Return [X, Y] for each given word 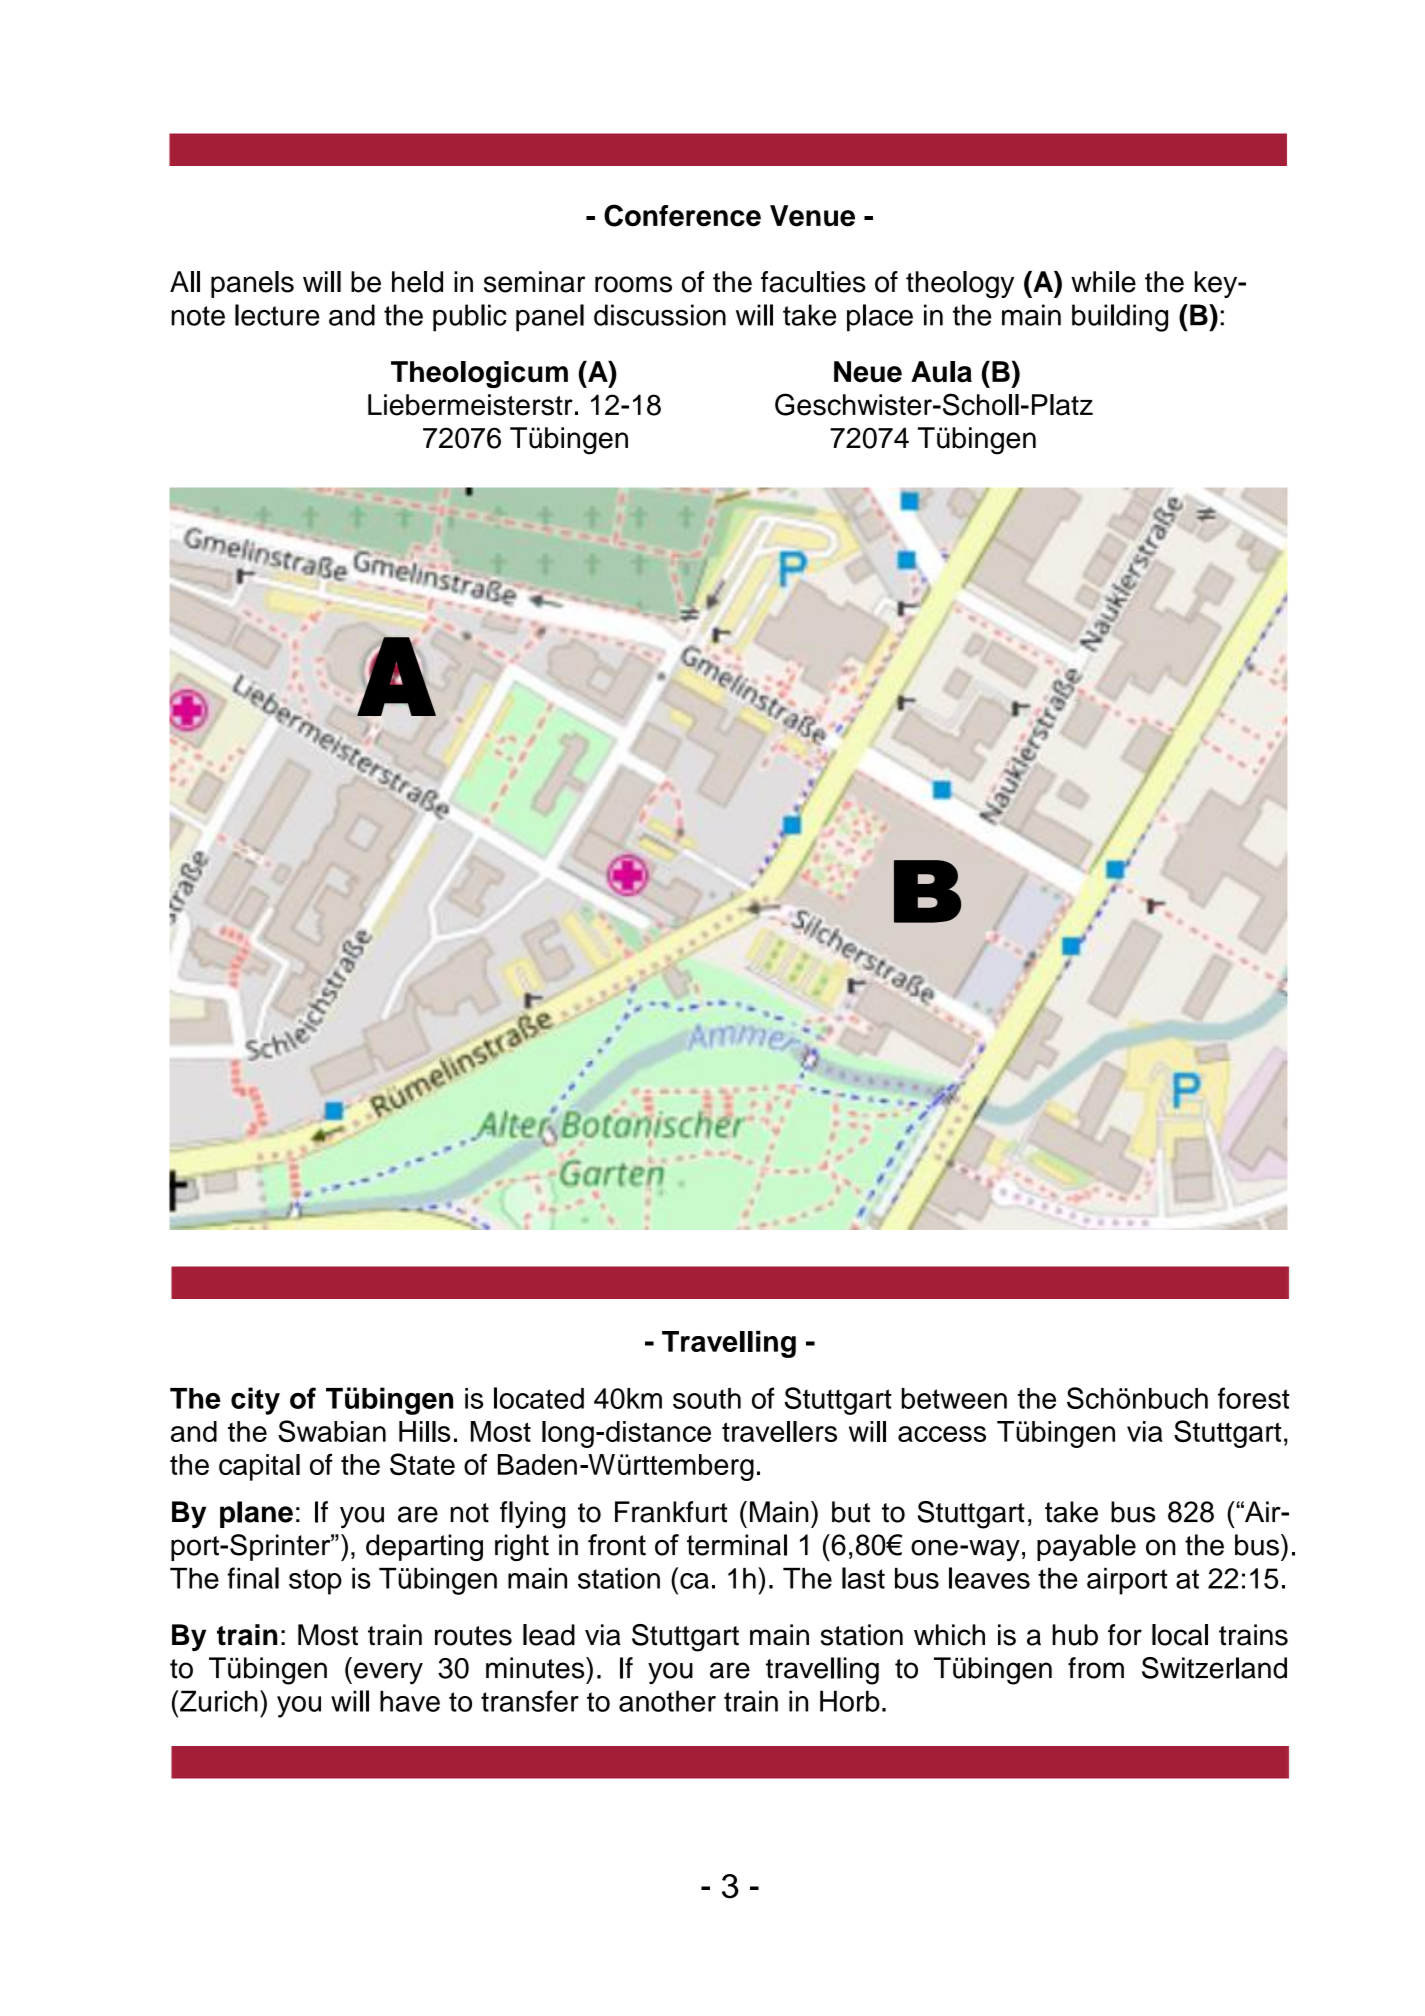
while [1103, 282]
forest [1253, 1398]
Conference [682, 215]
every [388, 1673]
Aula [941, 372]
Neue [868, 372]
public [470, 318]
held [417, 282]
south [707, 1398]
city [255, 1401]
